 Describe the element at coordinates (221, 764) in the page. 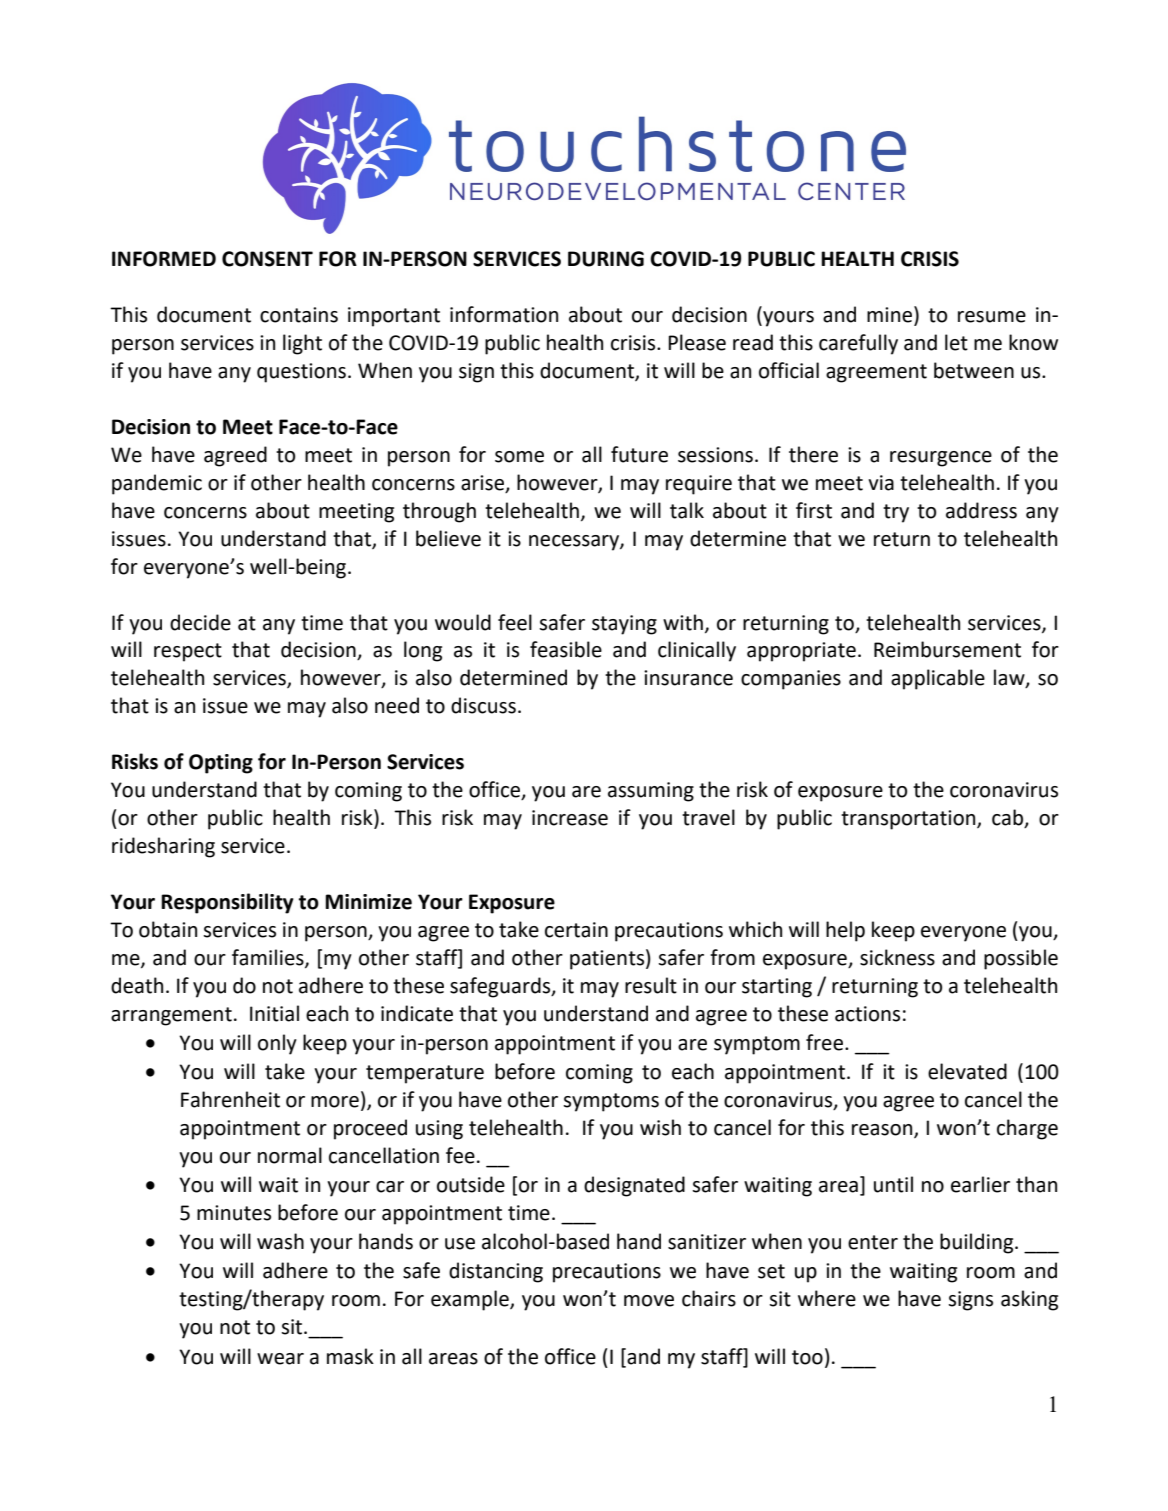

I see `Opting` at that location.
